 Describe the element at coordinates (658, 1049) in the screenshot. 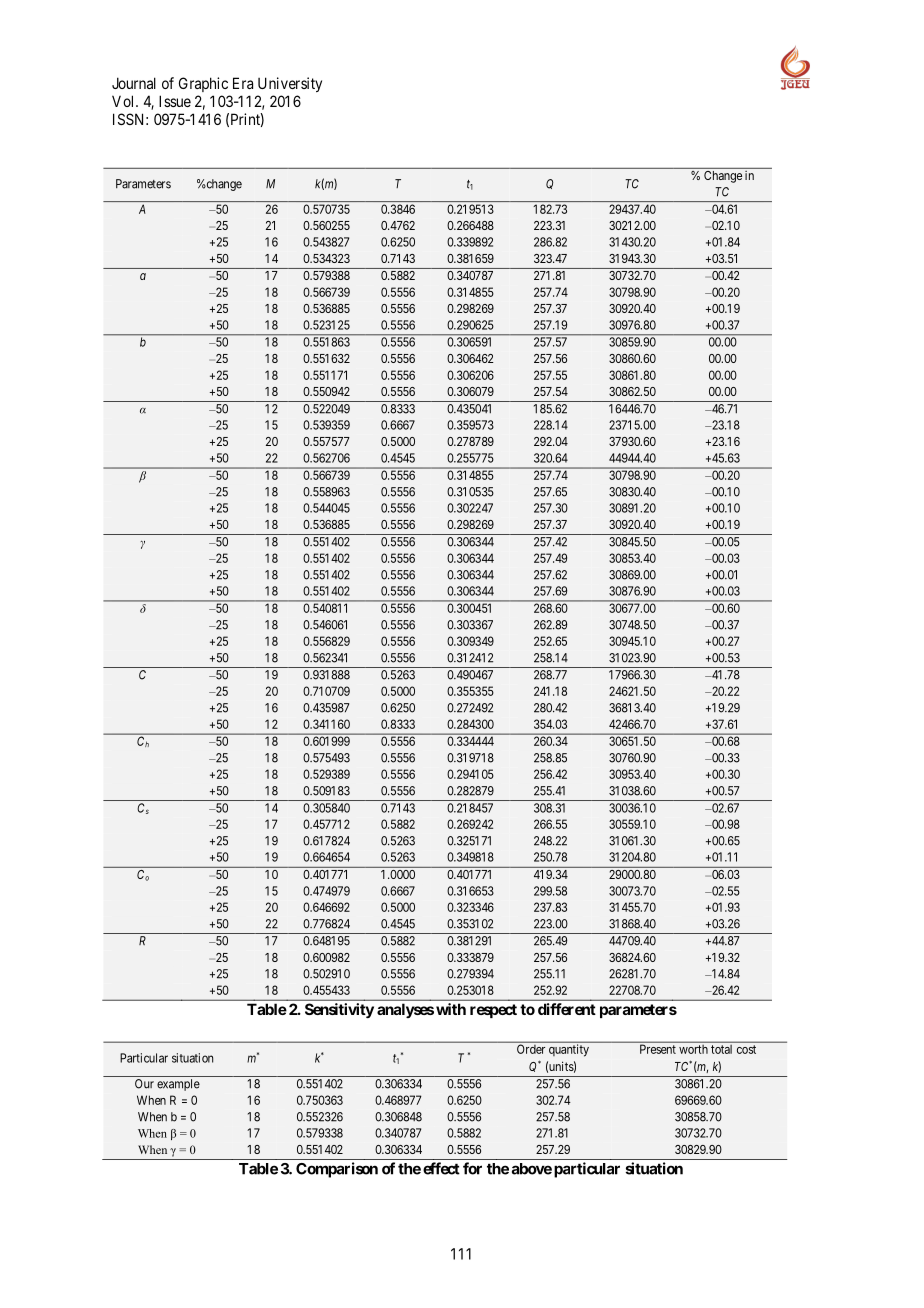

I see `Present` at that location.
